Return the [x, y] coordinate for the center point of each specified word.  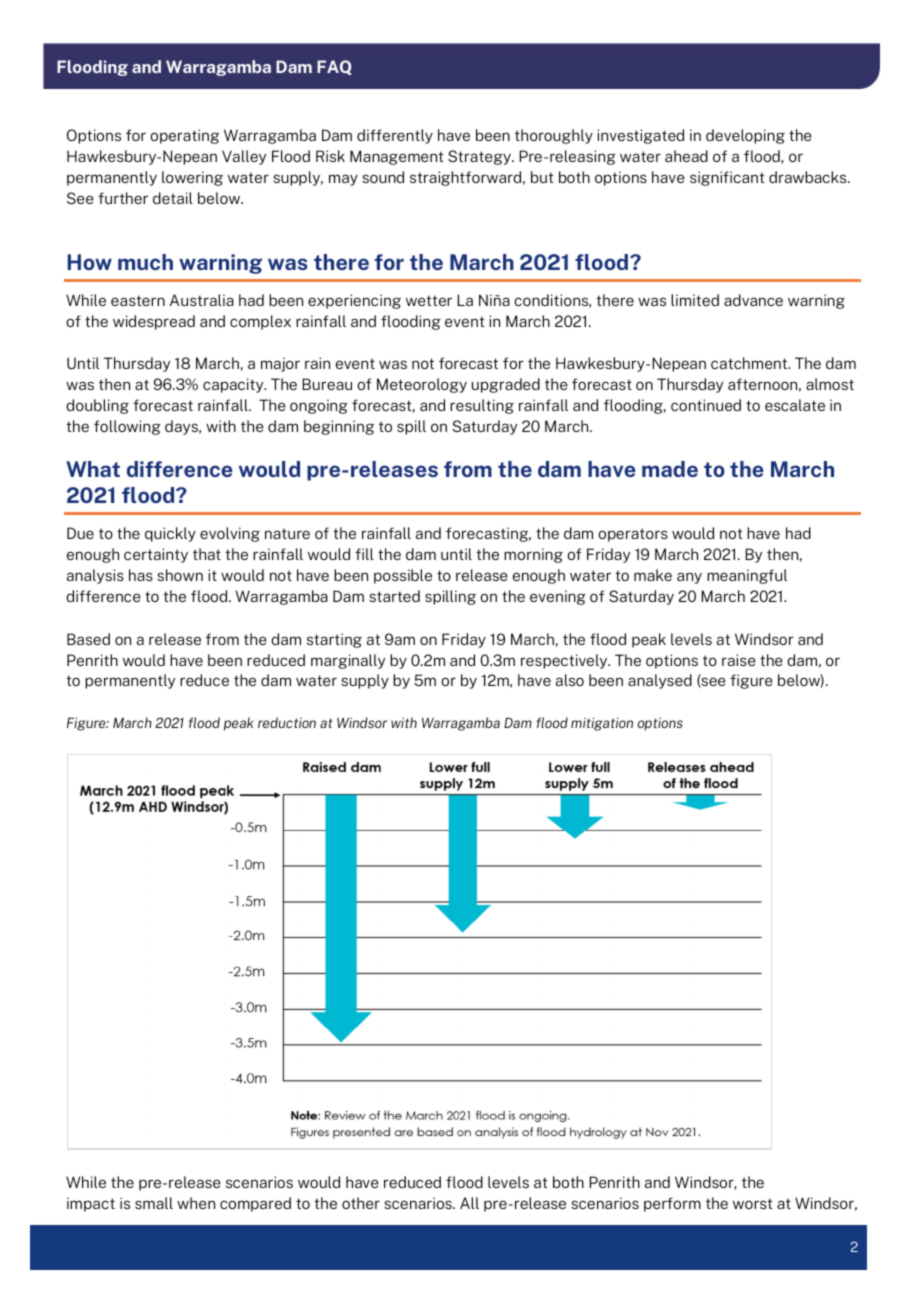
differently [395, 136]
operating [184, 136]
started [394, 596]
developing [745, 136]
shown [180, 575]
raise [739, 660]
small [154, 1203]
